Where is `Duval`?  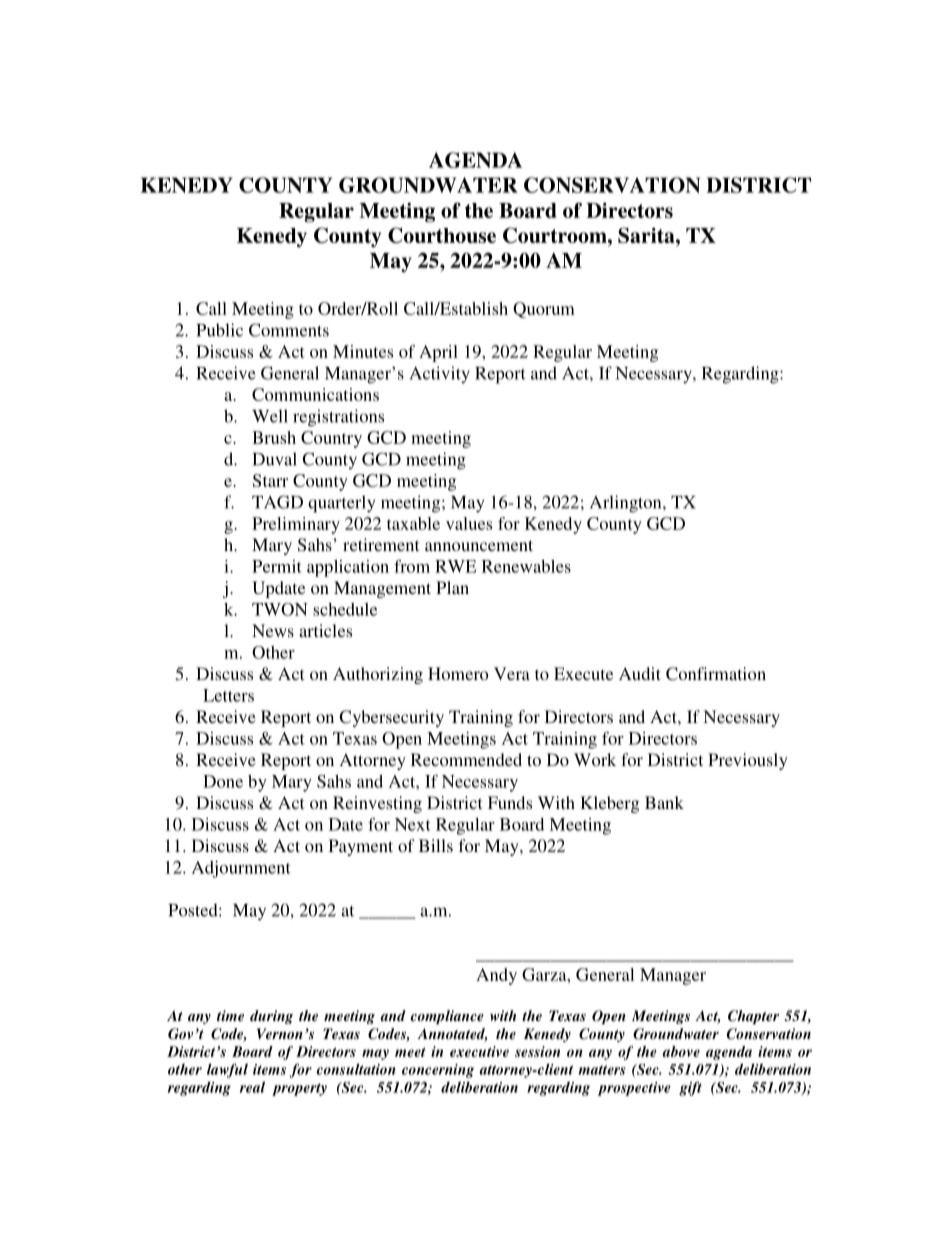 Duval is located at coordinates (274, 459).
